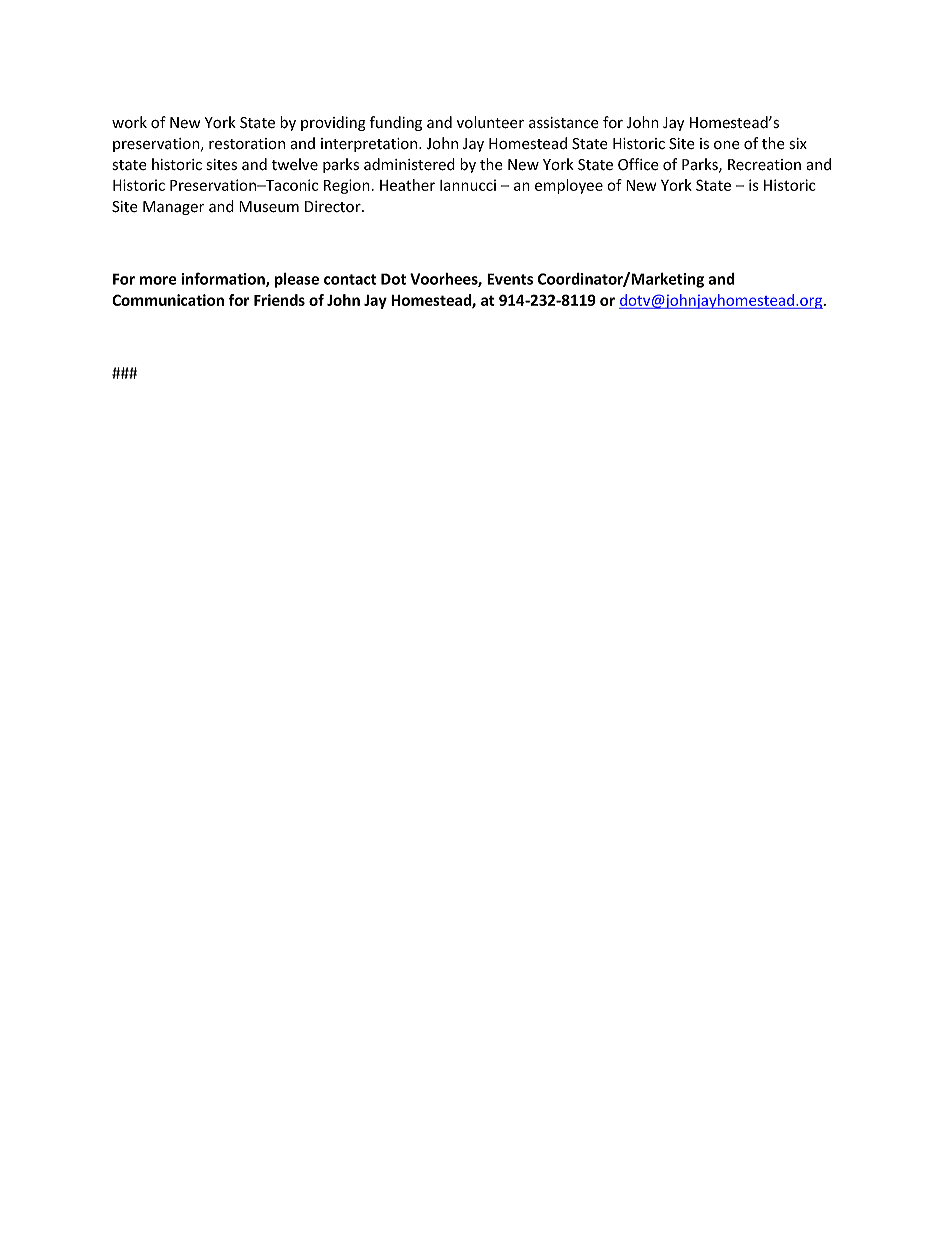 Image resolution: width=952 pixels, height=1233 pixels. What do you see at coordinates (168, 300) in the screenshot?
I see `Communication` at bounding box center [168, 300].
